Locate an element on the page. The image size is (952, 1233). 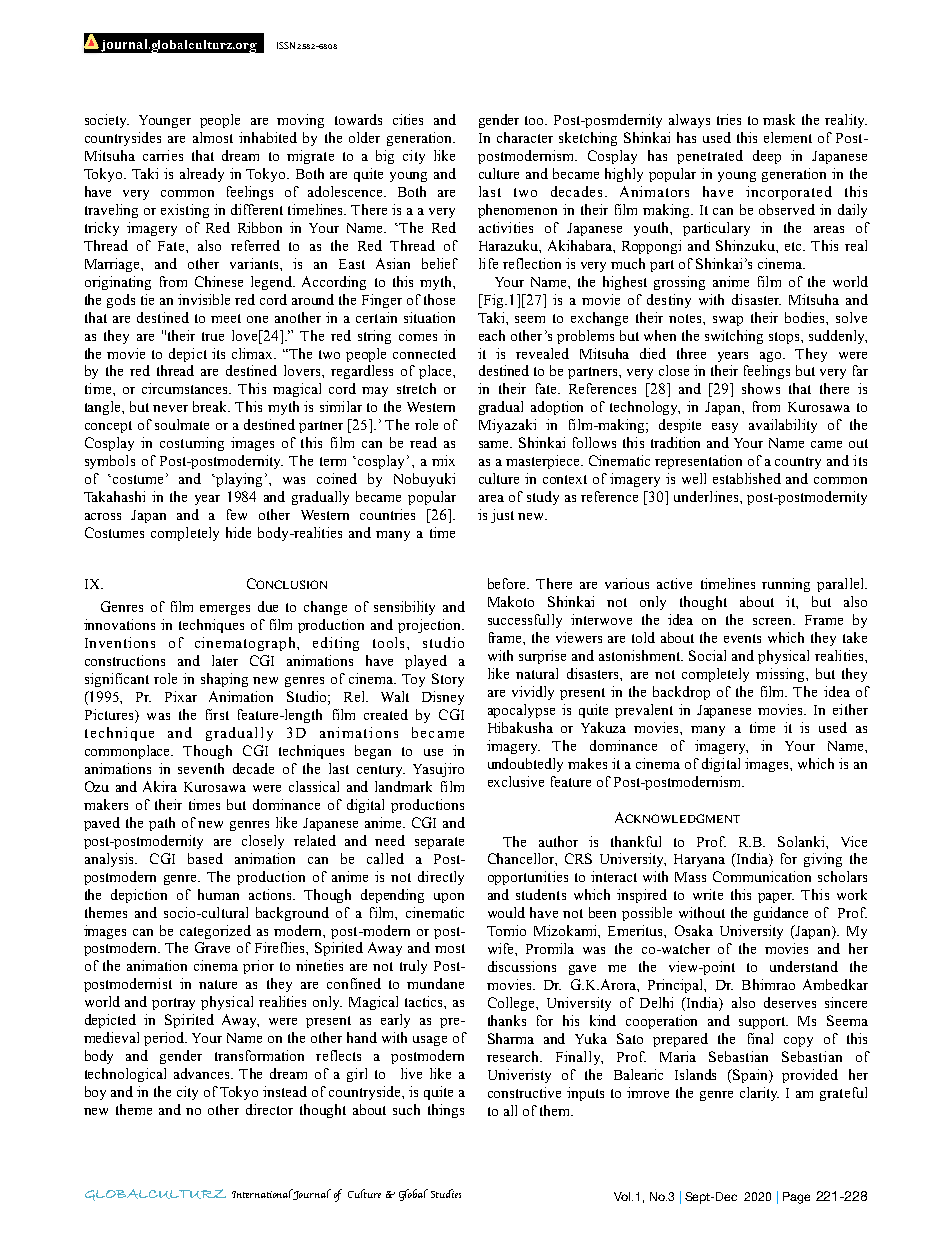
Makoto is located at coordinates (511, 601).
